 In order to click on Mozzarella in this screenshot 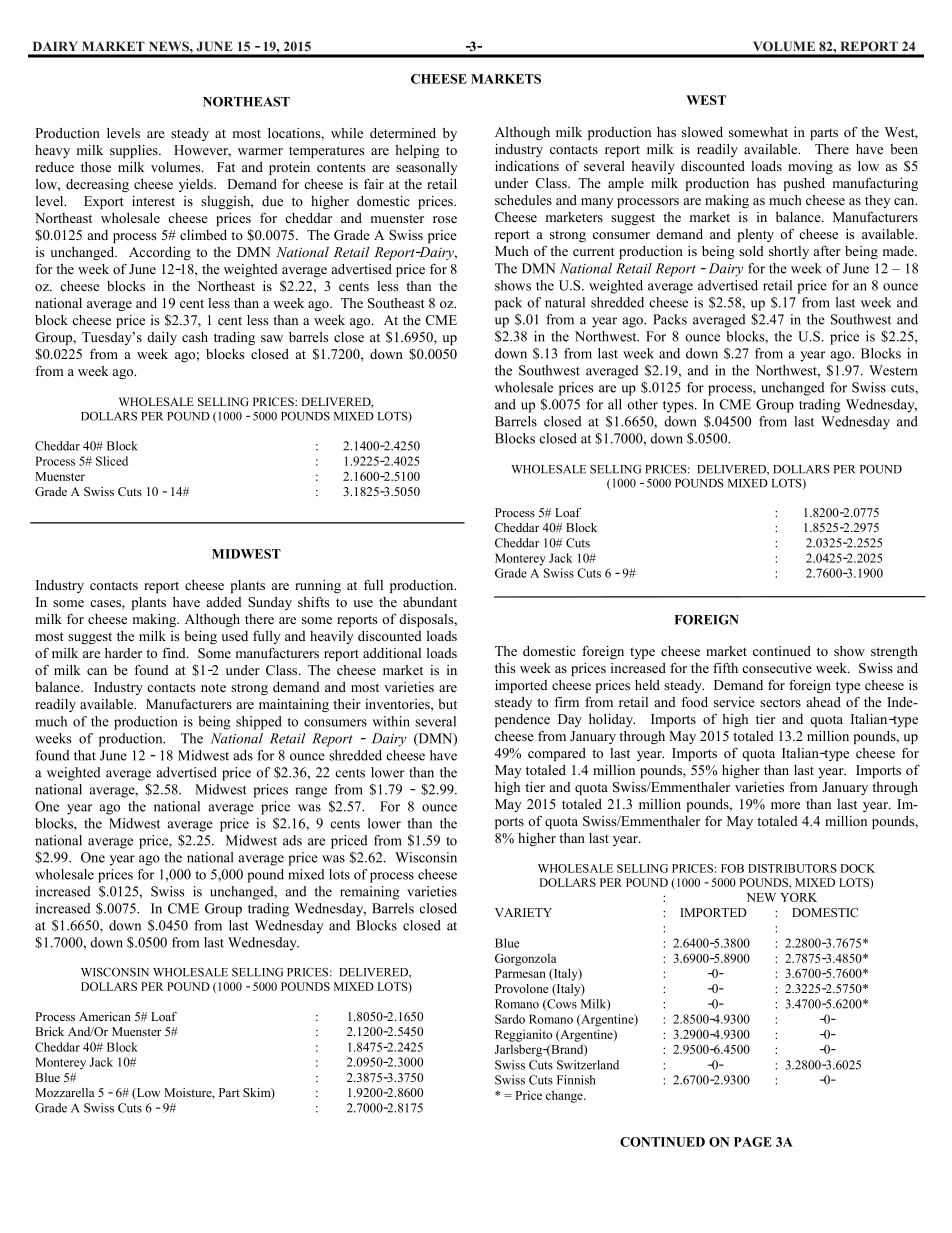, I will do `click(65, 1092)`.
